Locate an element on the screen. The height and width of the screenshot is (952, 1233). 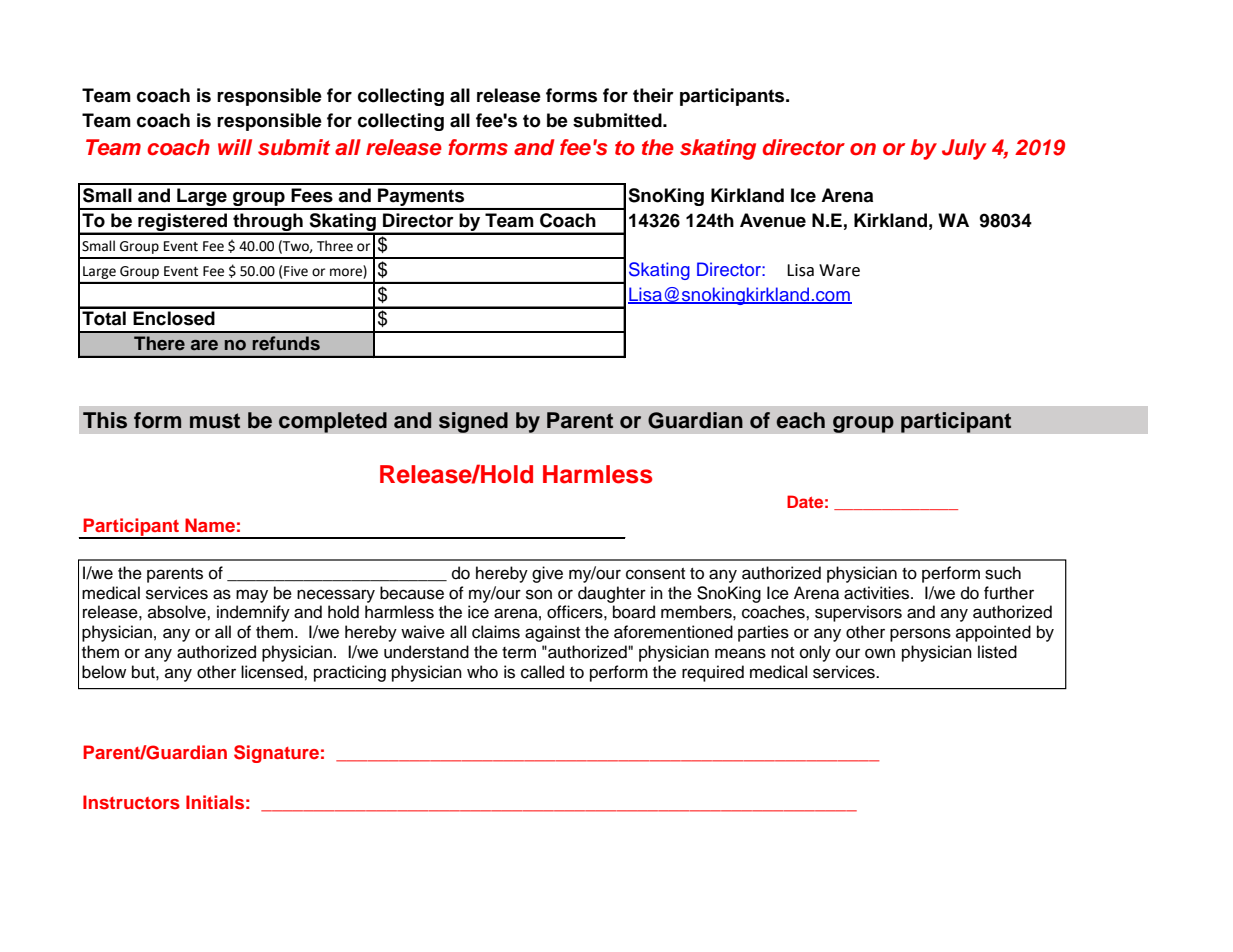
signed is located at coordinates (473, 422).
